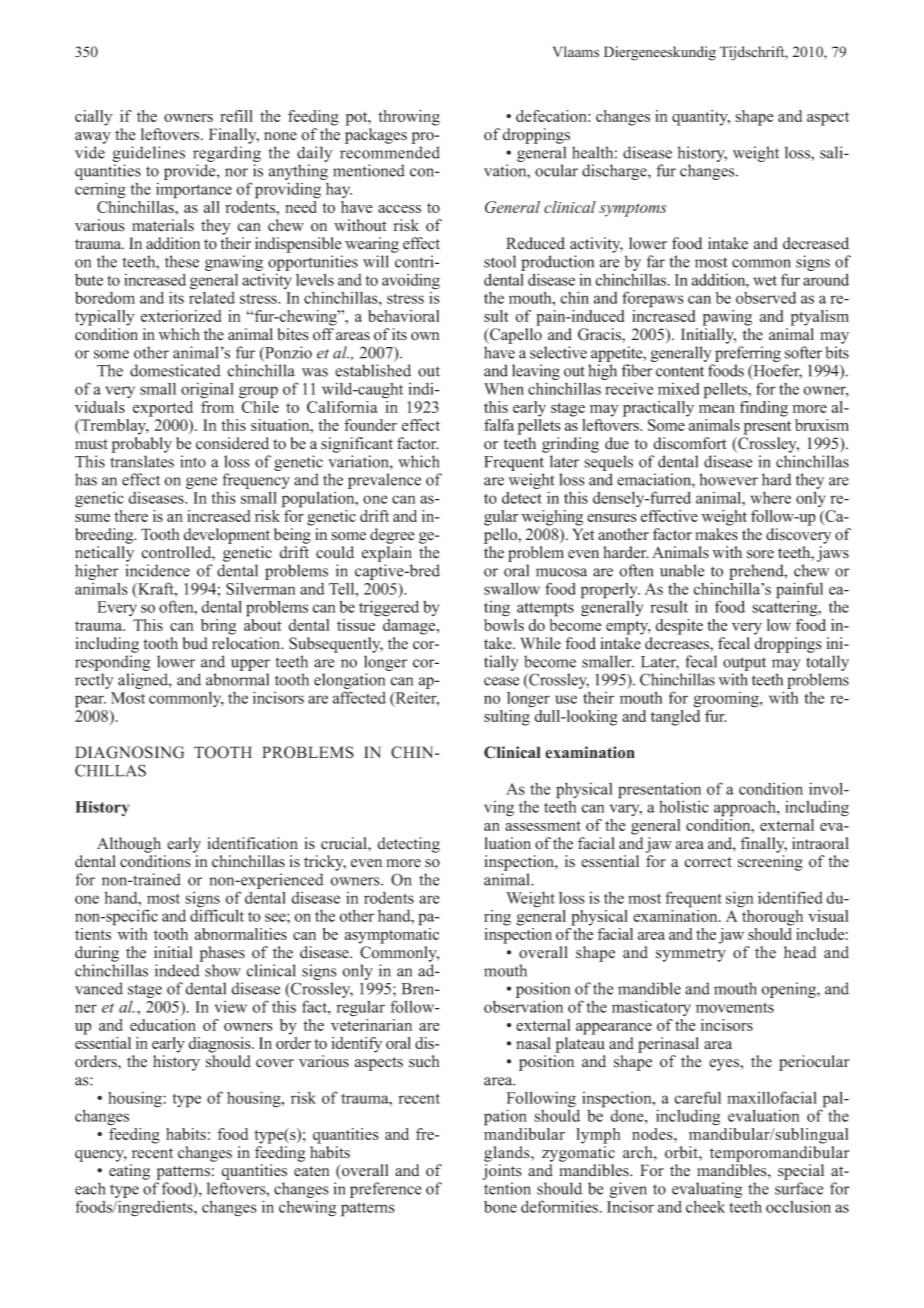 The width and height of the screenshot is (924, 1308). Describe the element at coordinates (392, 536) in the screenshot. I see `degree` at that location.
